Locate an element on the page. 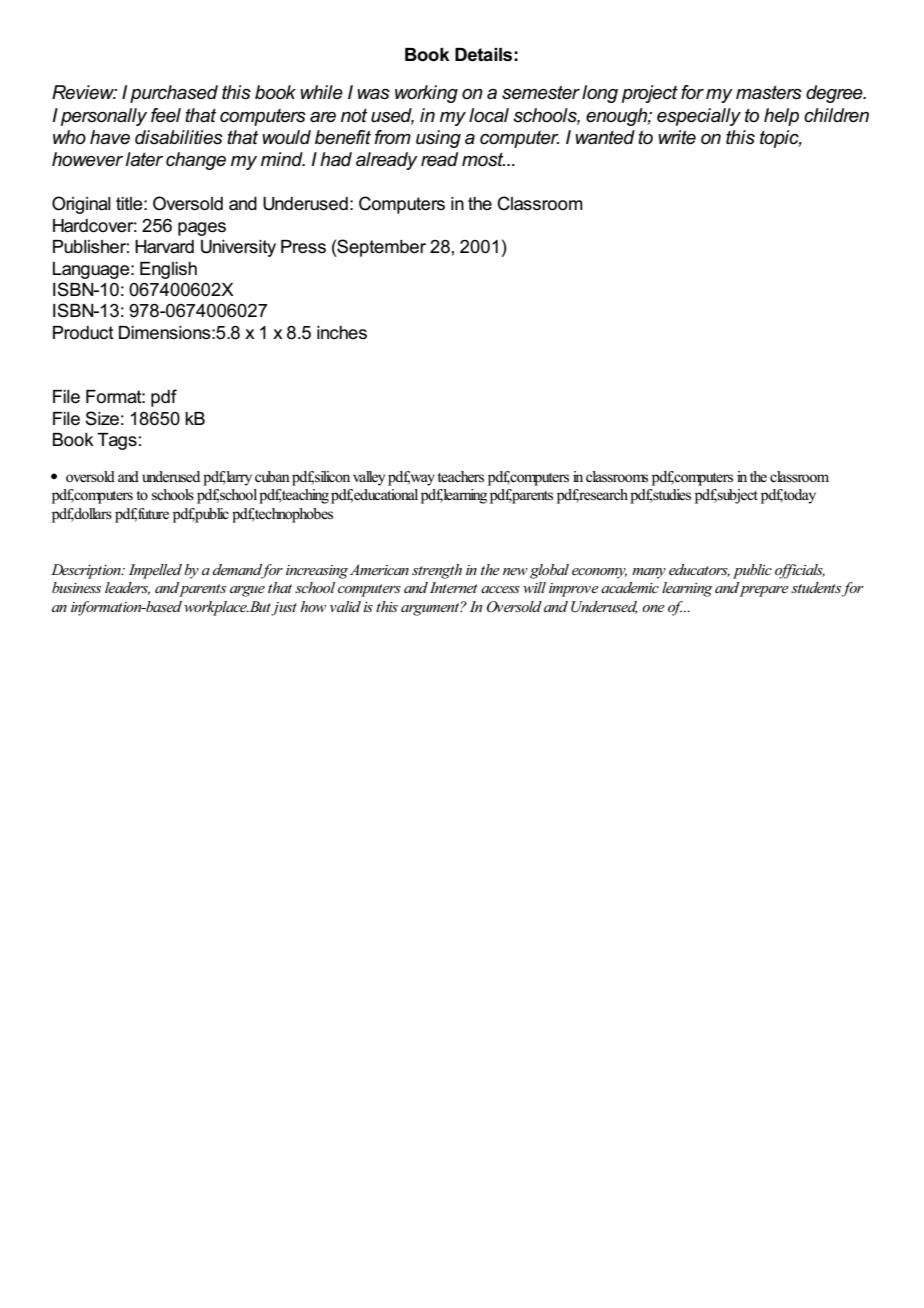 The height and width of the image is (1308, 924). Internet is located at coordinates (454, 587).
